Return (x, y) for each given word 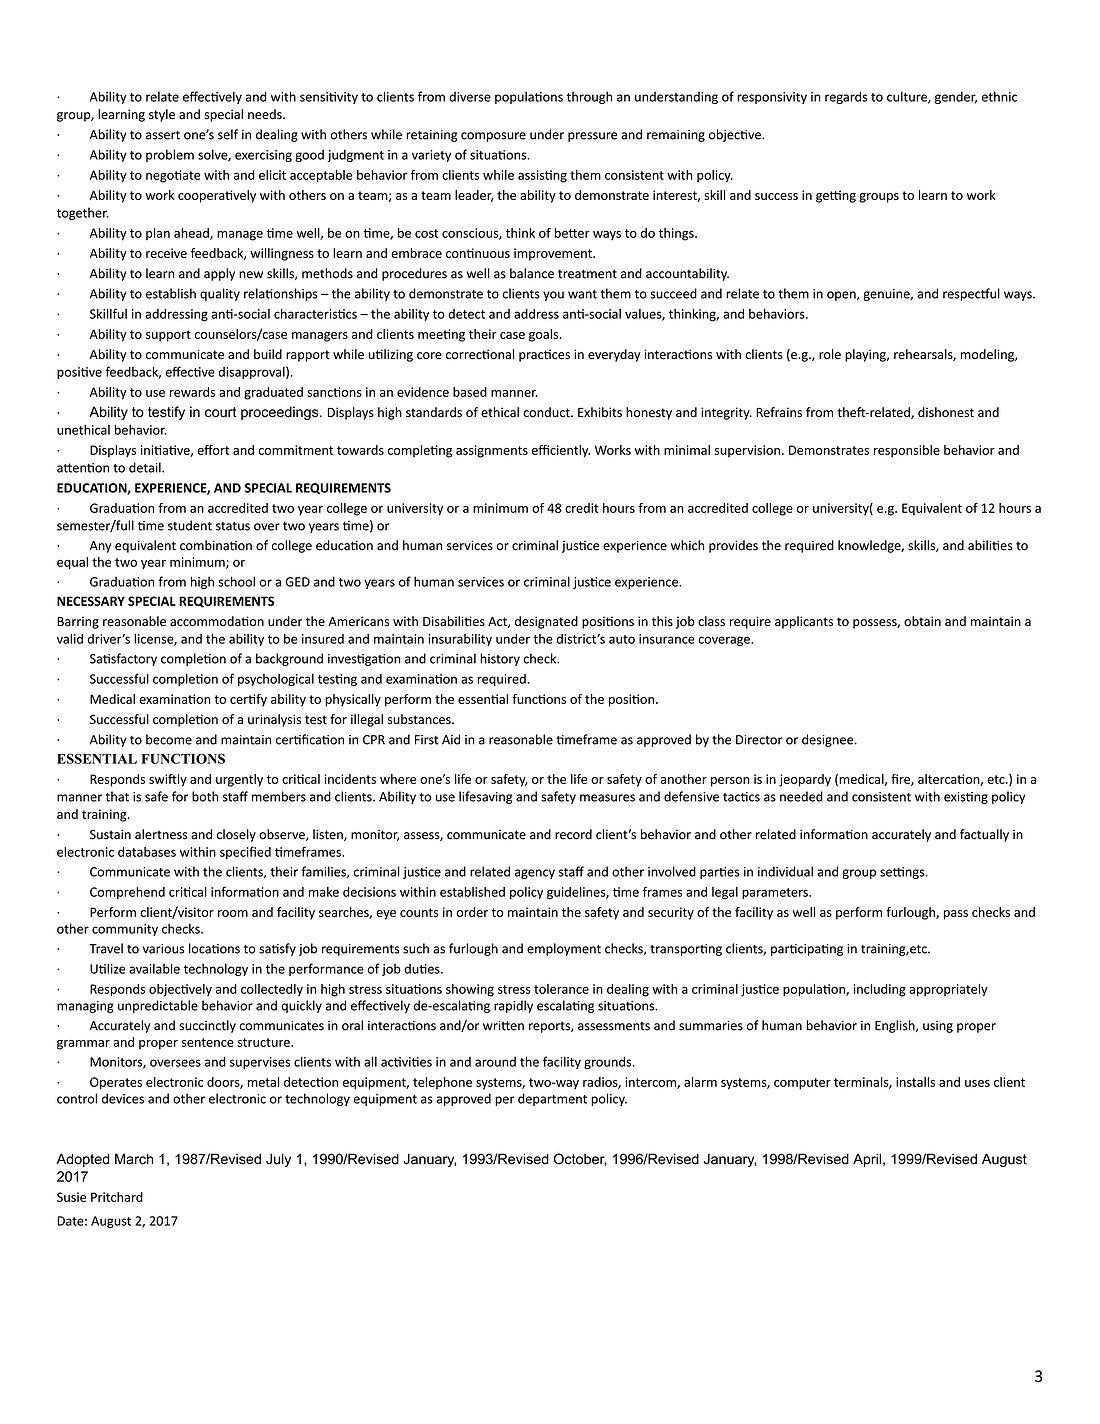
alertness (161, 834)
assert (163, 135)
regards (846, 97)
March (134, 1159)
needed (801, 796)
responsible (907, 451)
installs (915, 1082)
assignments (492, 451)
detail (146, 467)
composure (493, 137)
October (580, 1159)
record (573, 834)
